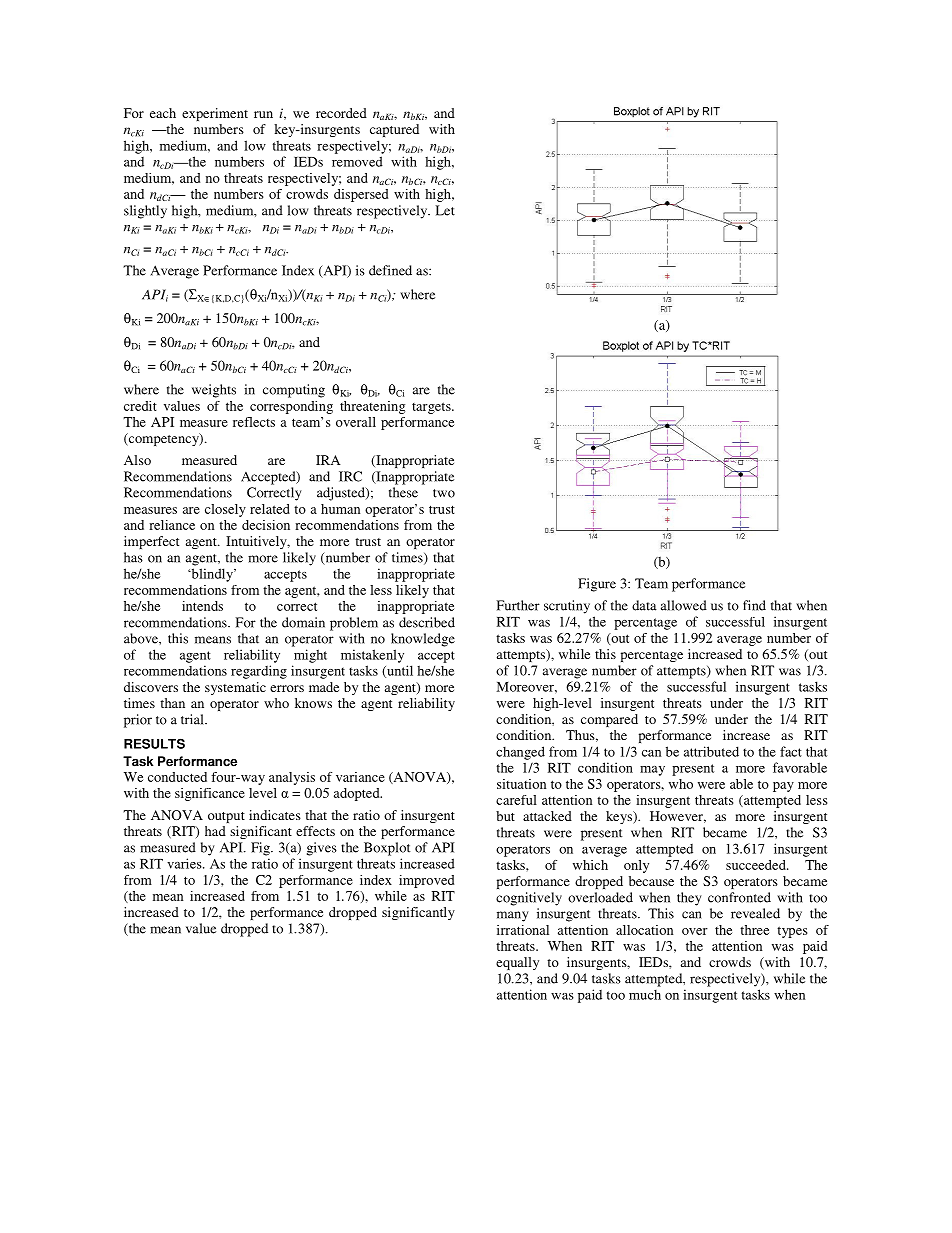 This screenshot has height=1233, width=952. I want to click on changed, so click(520, 753).
